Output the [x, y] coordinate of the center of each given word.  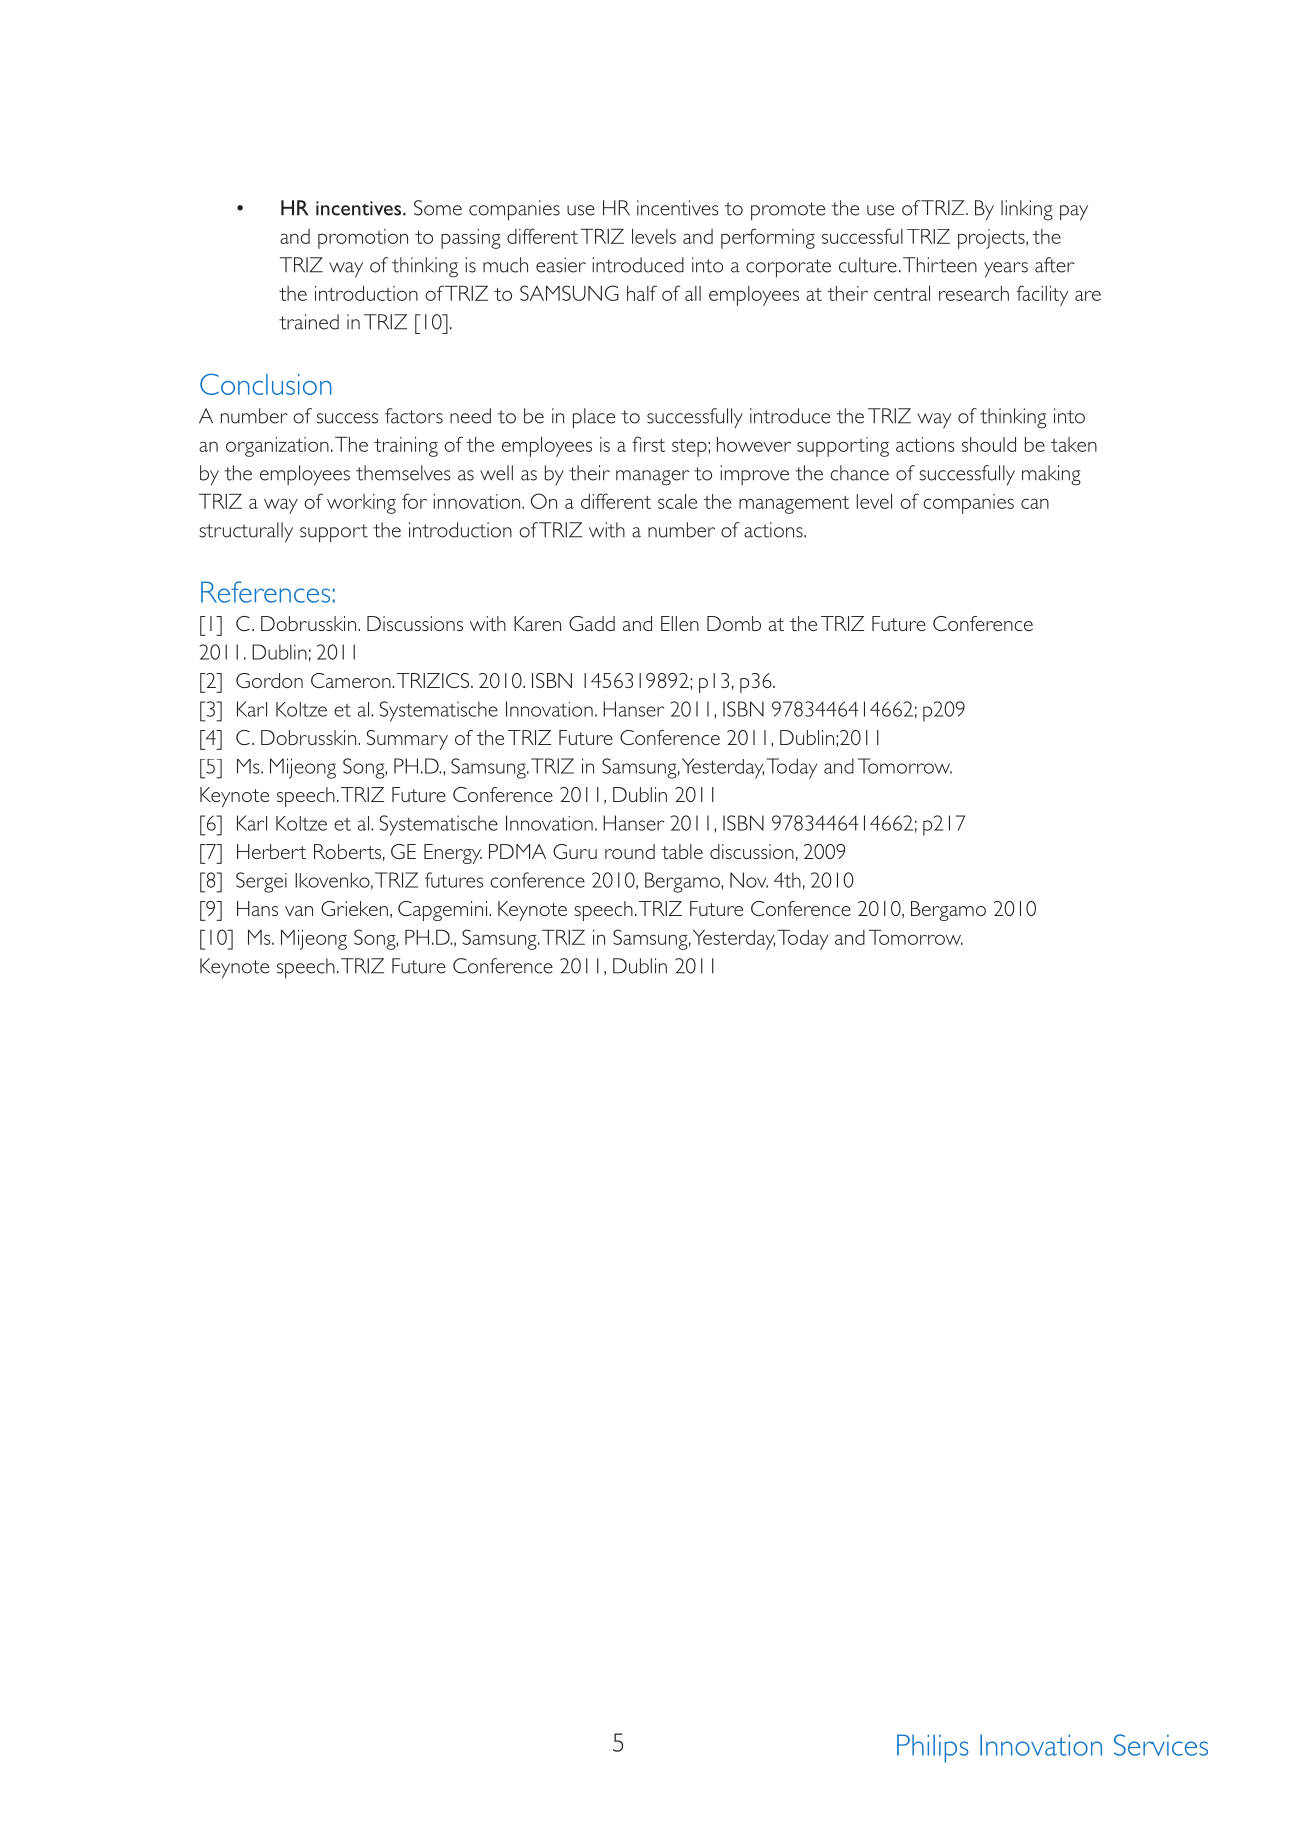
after [1054, 265]
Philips [933, 1748]
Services [1161, 1745]
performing [768, 238]
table [682, 851]
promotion [363, 239]
